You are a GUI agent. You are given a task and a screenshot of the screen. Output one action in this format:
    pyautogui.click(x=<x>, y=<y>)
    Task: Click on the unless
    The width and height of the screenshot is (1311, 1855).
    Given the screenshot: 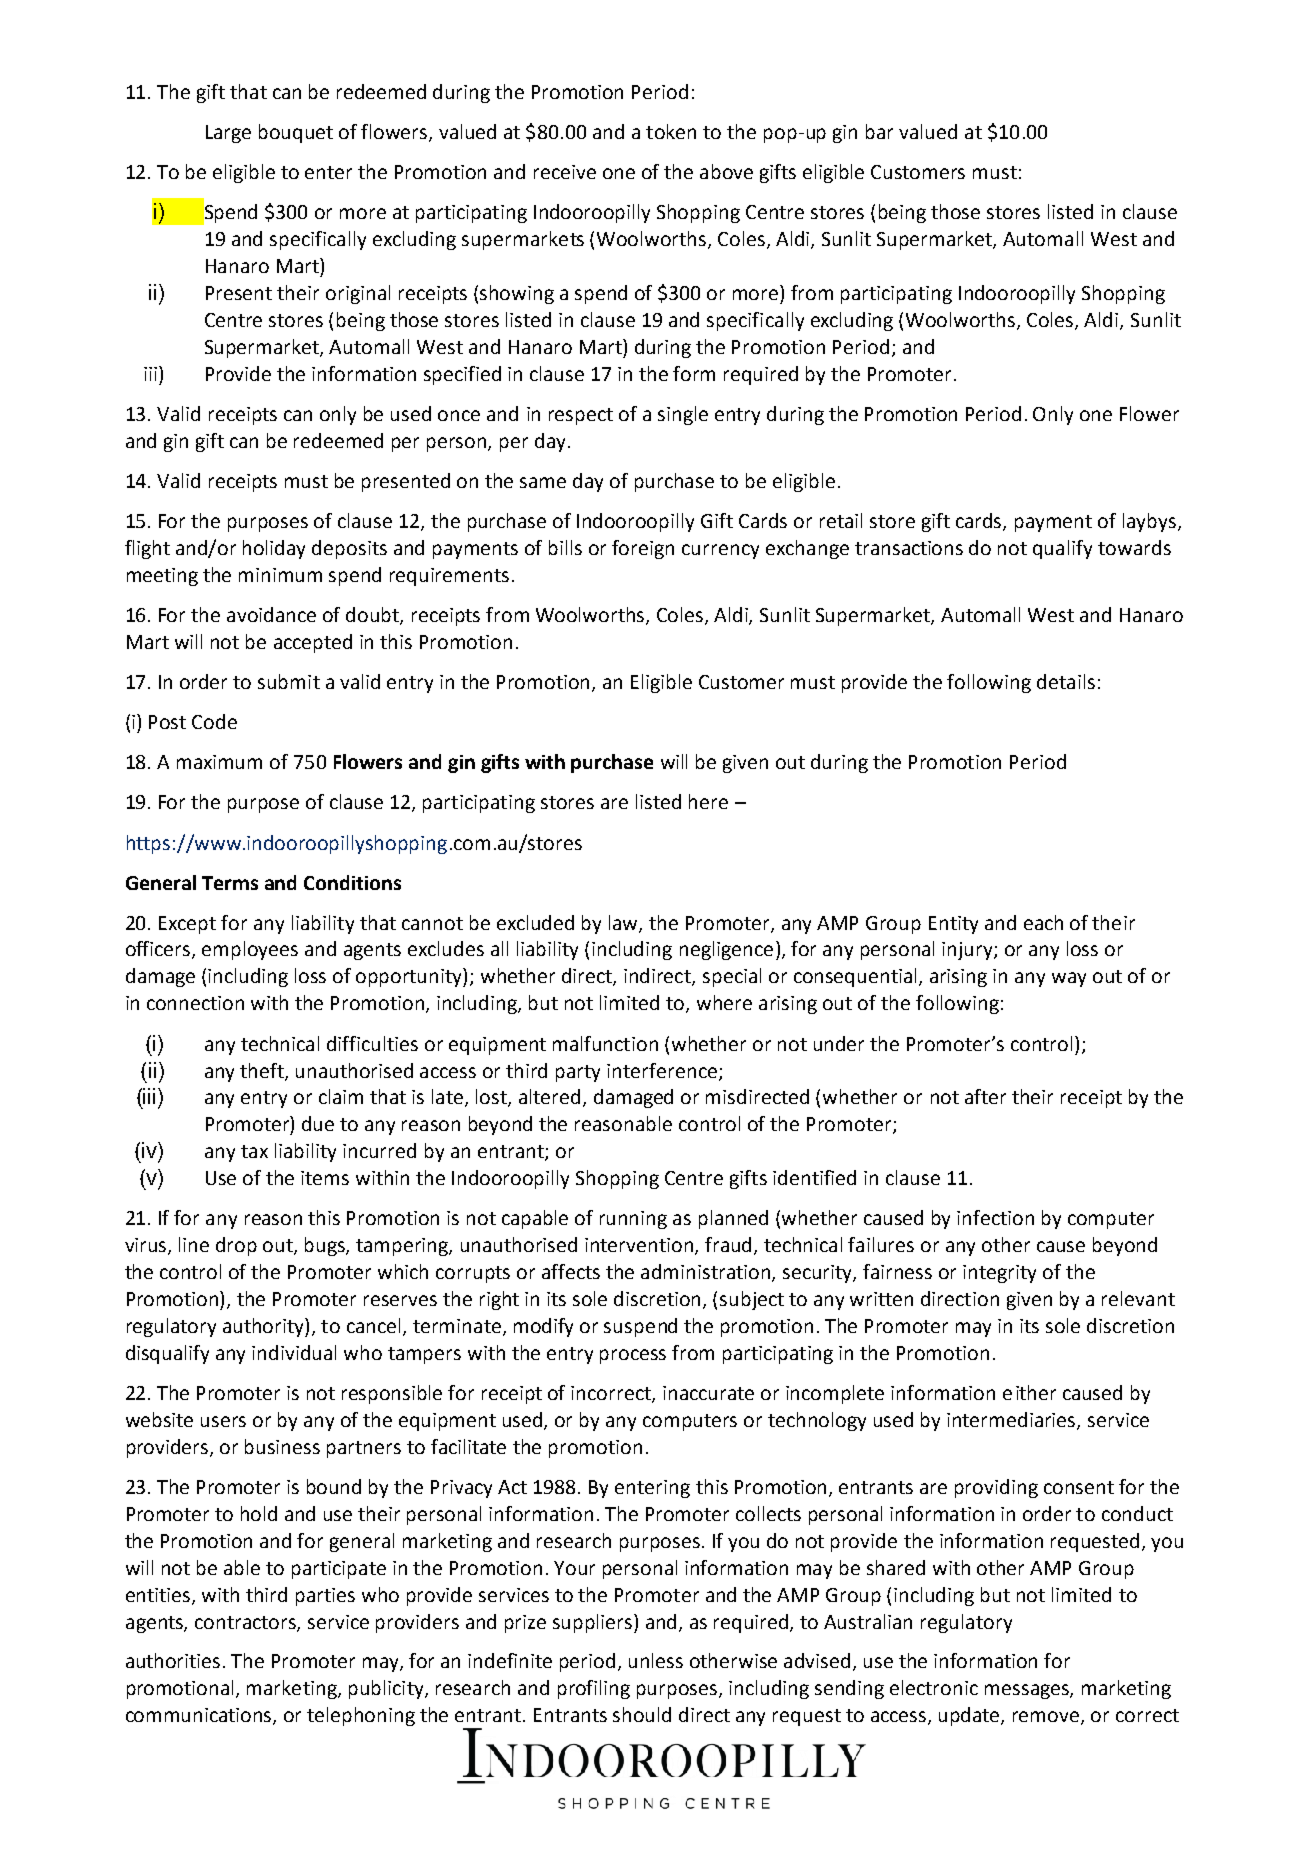 What is the action you would take?
    pyautogui.click(x=656, y=1660)
